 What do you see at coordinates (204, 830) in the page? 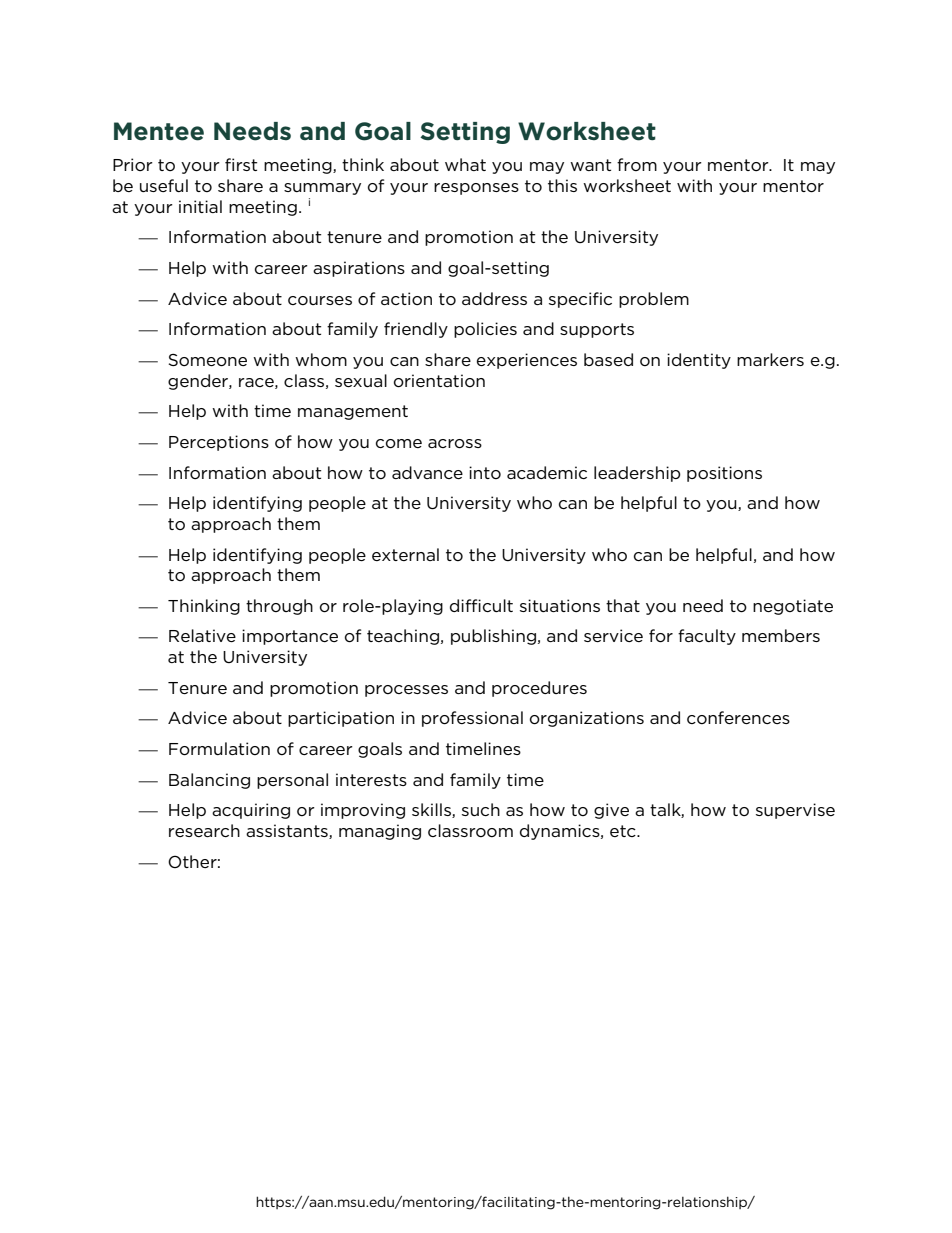
I see `research` at bounding box center [204, 830].
